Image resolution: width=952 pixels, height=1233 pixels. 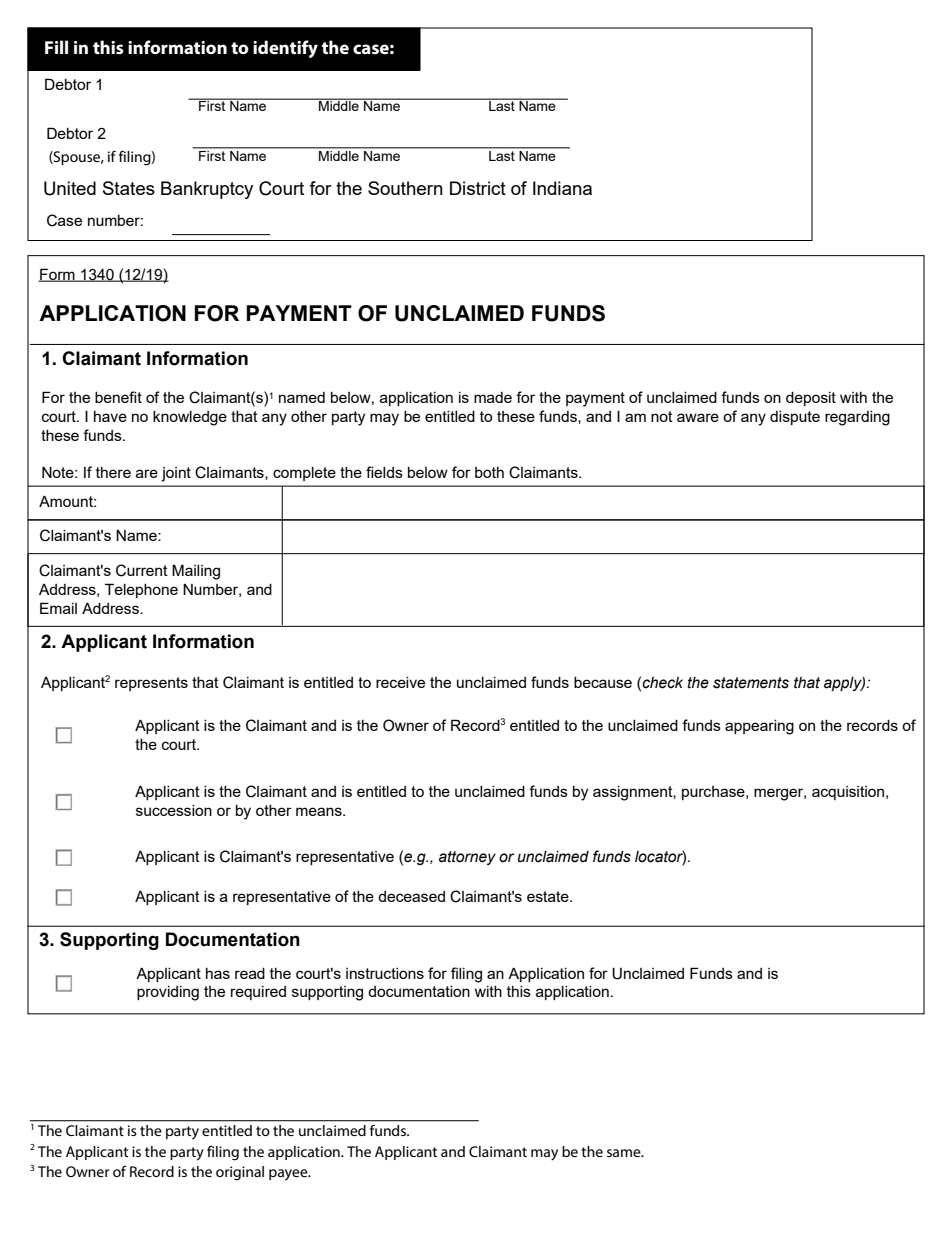 What do you see at coordinates (562, 188) in the screenshot?
I see `Indiana` at bounding box center [562, 188].
